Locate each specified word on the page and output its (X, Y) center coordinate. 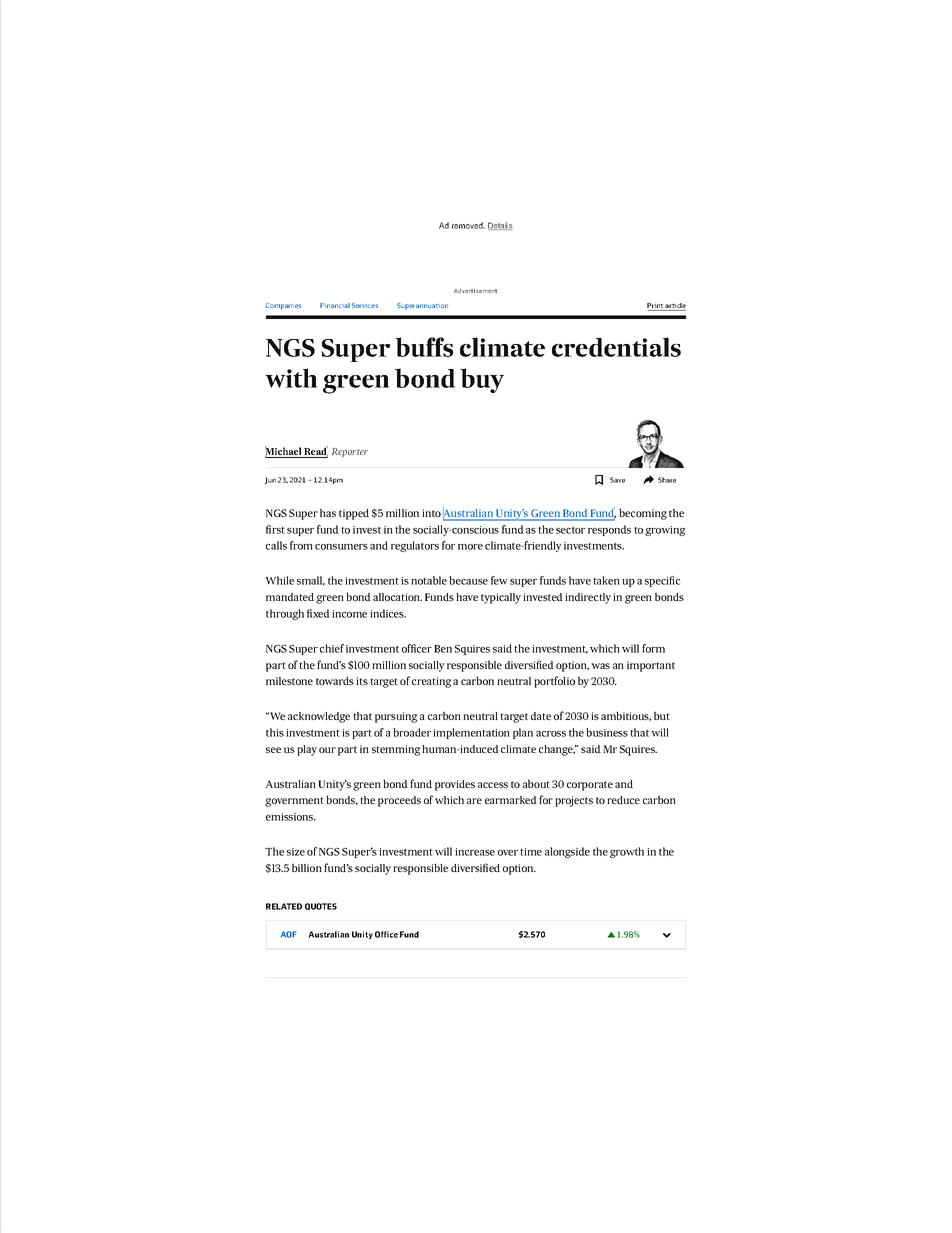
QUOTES (321, 906)
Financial (335, 305)
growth (627, 852)
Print (656, 307)
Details (500, 226)
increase (475, 852)
